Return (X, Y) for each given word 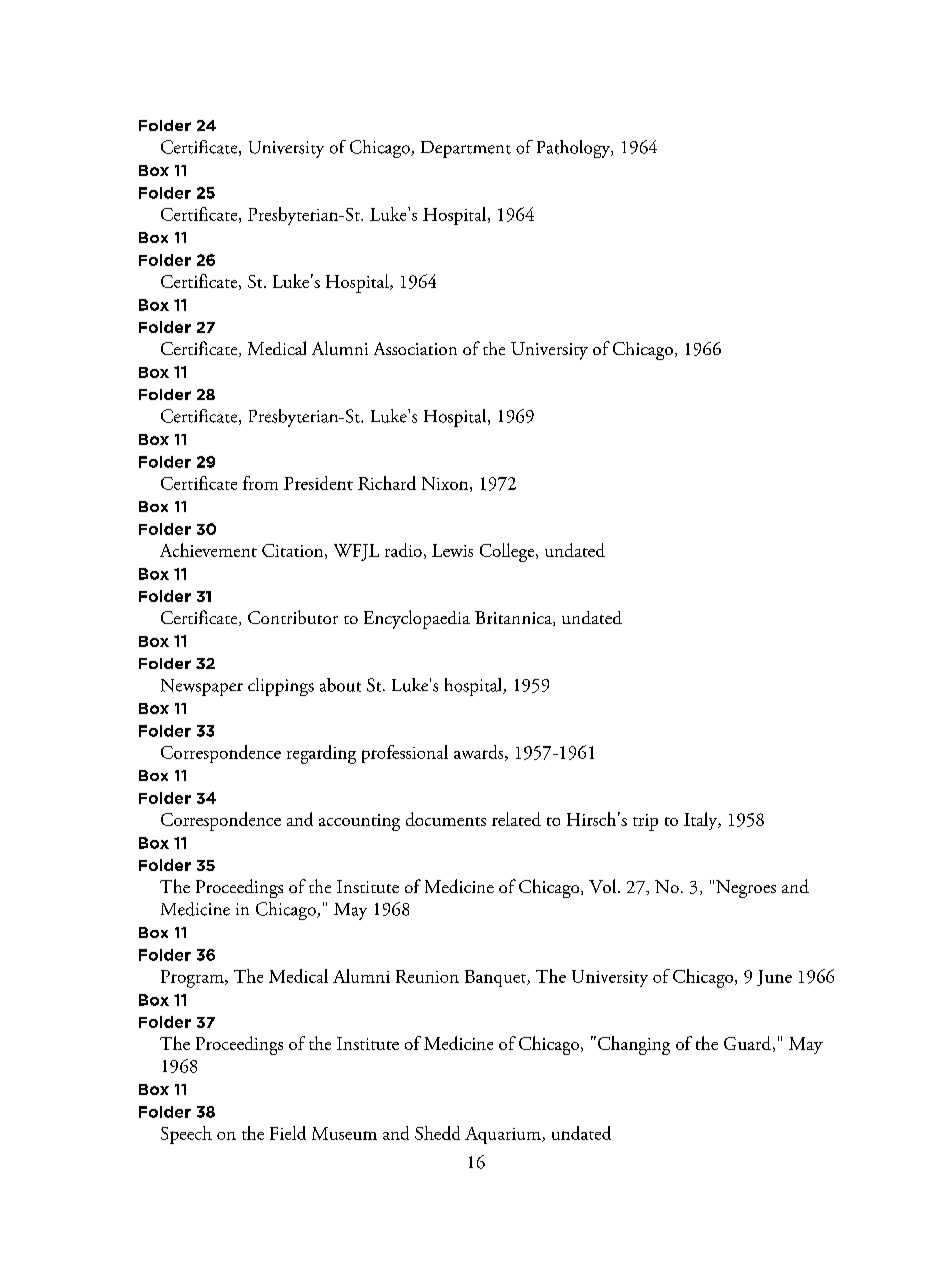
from (260, 483)
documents (446, 819)
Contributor (293, 617)
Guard (747, 1043)
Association (415, 348)
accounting (359, 822)
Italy (702, 821)
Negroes (746, 889)
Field (288, 1133)
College (508, 552)
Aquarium (504, 1135)
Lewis (452, 550)
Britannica (514, 618)
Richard (387, 483)
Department (466, 149)
